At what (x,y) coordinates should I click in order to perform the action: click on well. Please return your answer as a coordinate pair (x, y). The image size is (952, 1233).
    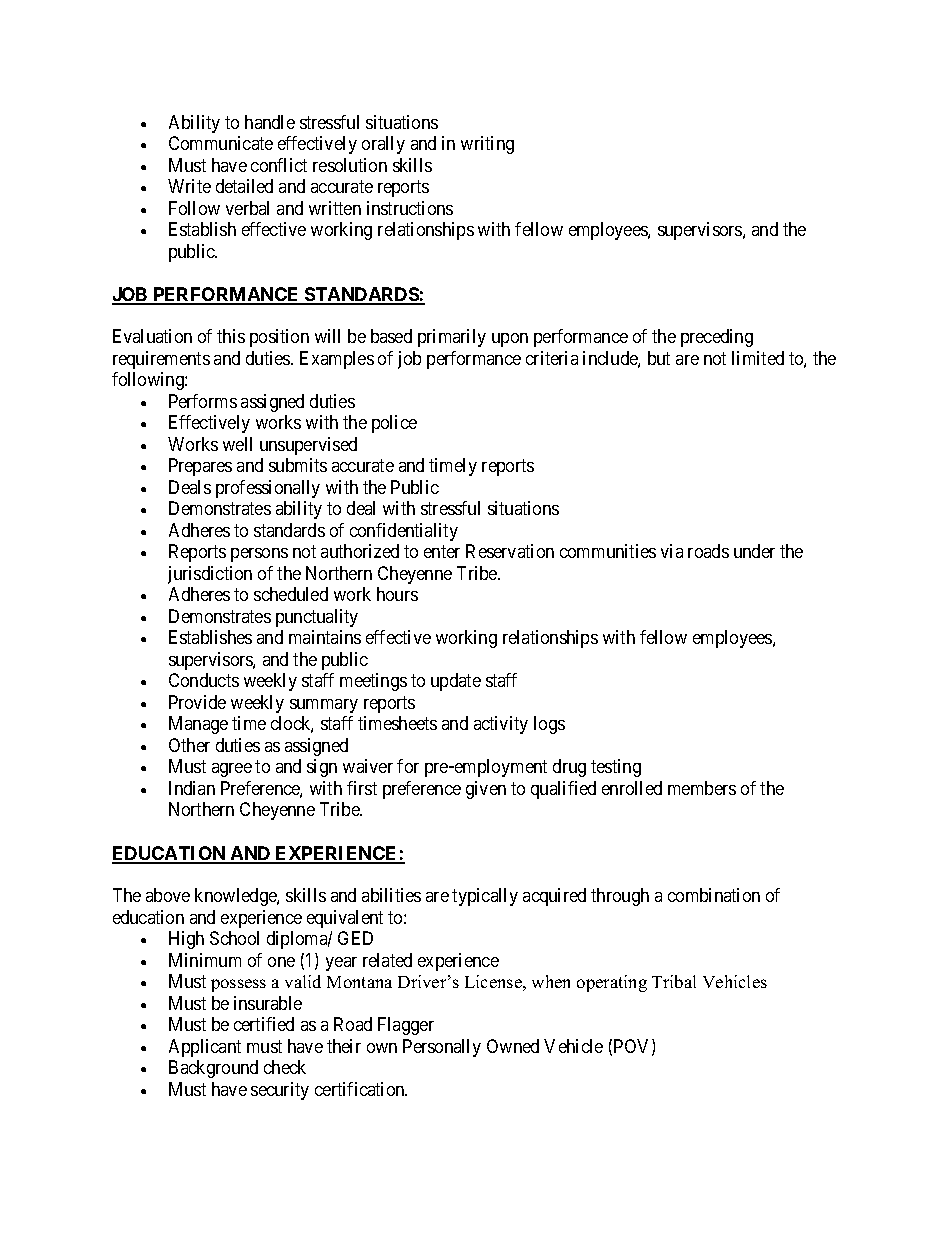
    Looking at the image, I should click on (237, 444).
